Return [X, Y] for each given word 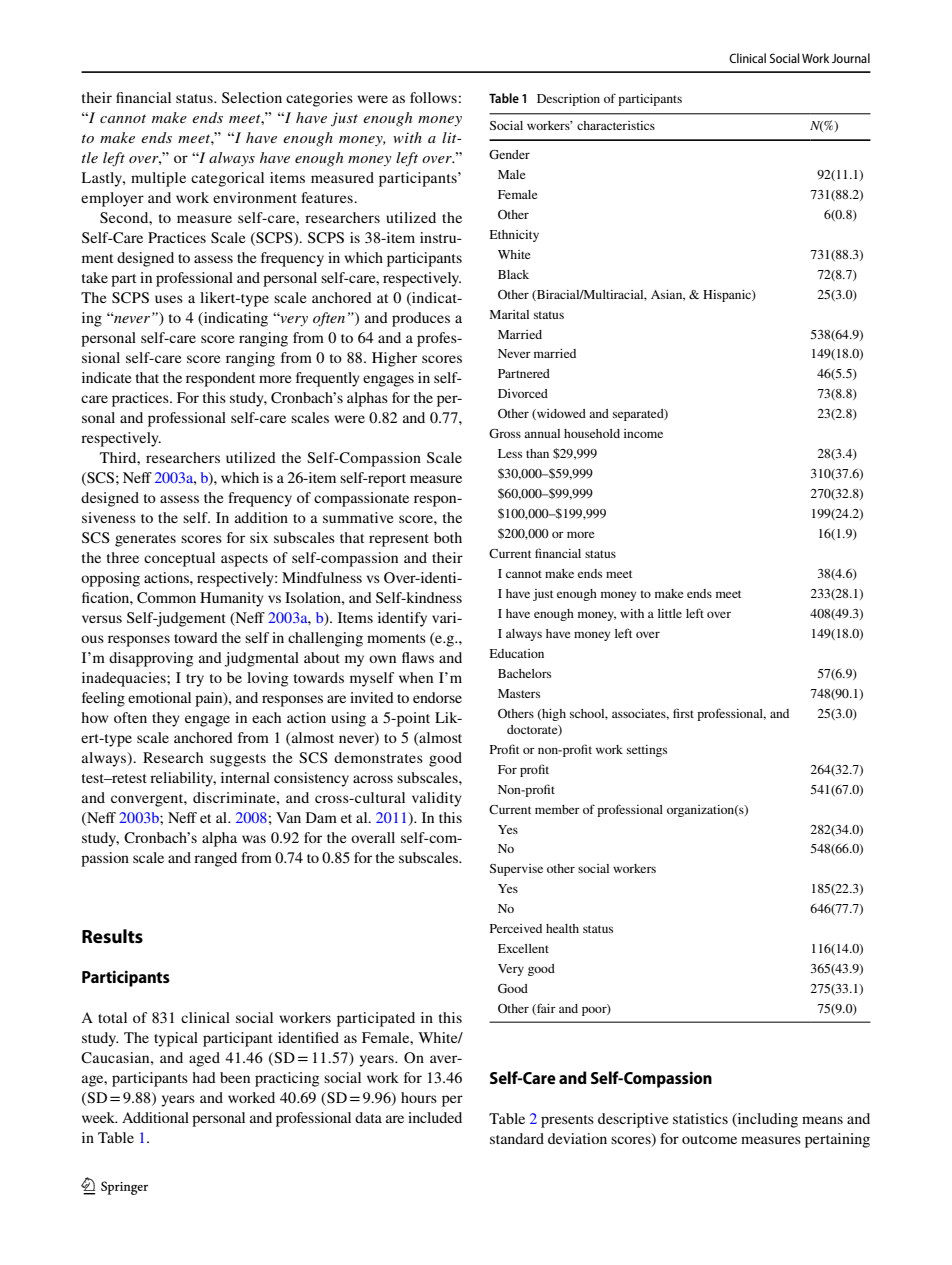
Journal [851, 58]
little [670, 613]
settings [647, 751]
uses [169, 299]
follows [433, 97]
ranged [215, 859]
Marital [509, 314]
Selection [252, 97]
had [204, 1077]
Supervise [516, 870]
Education [517, 653]
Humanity [232, 599]
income [643, 433]
